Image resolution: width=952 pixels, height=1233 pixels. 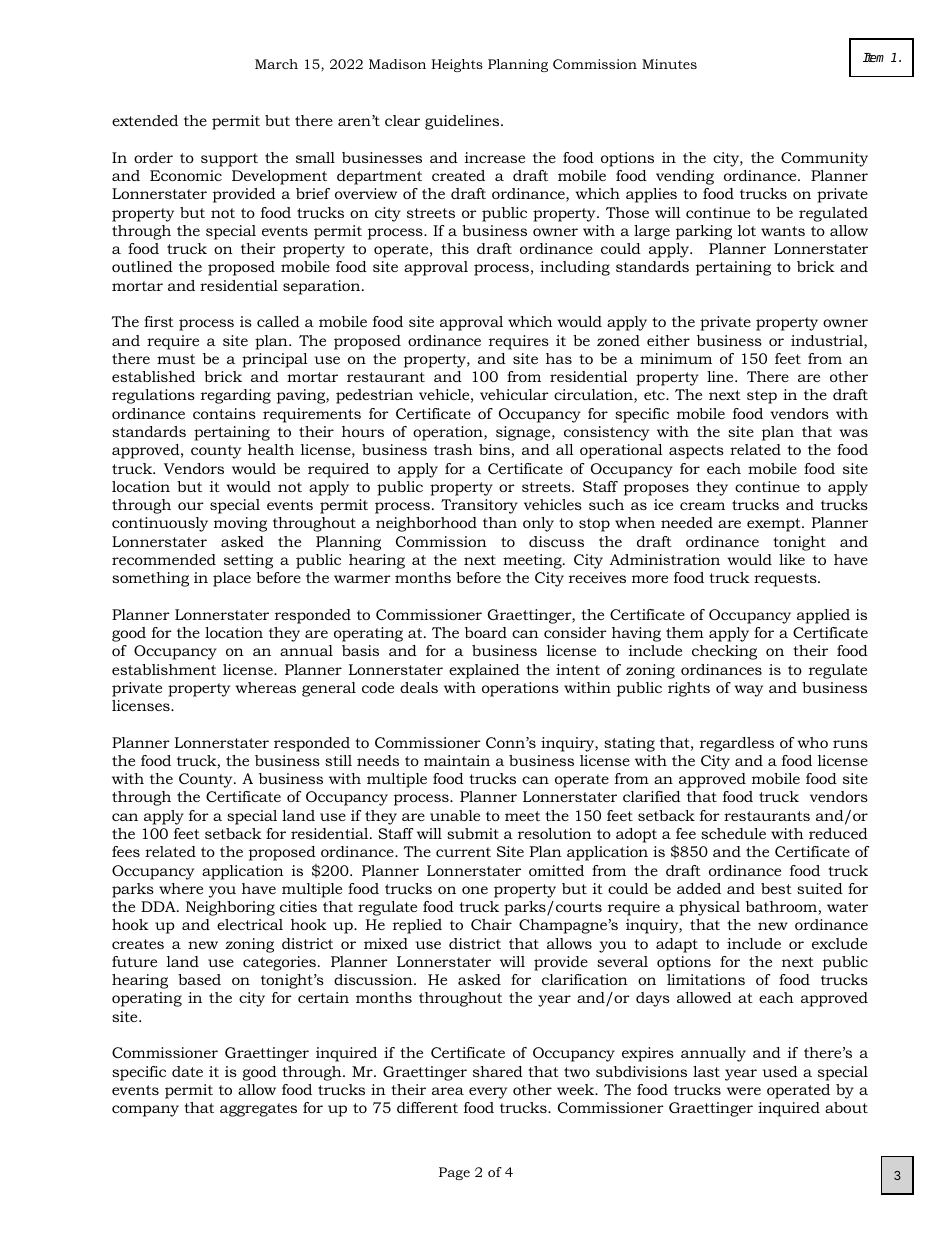 I want to click on aggregates, so click(x=258, y=1110).
